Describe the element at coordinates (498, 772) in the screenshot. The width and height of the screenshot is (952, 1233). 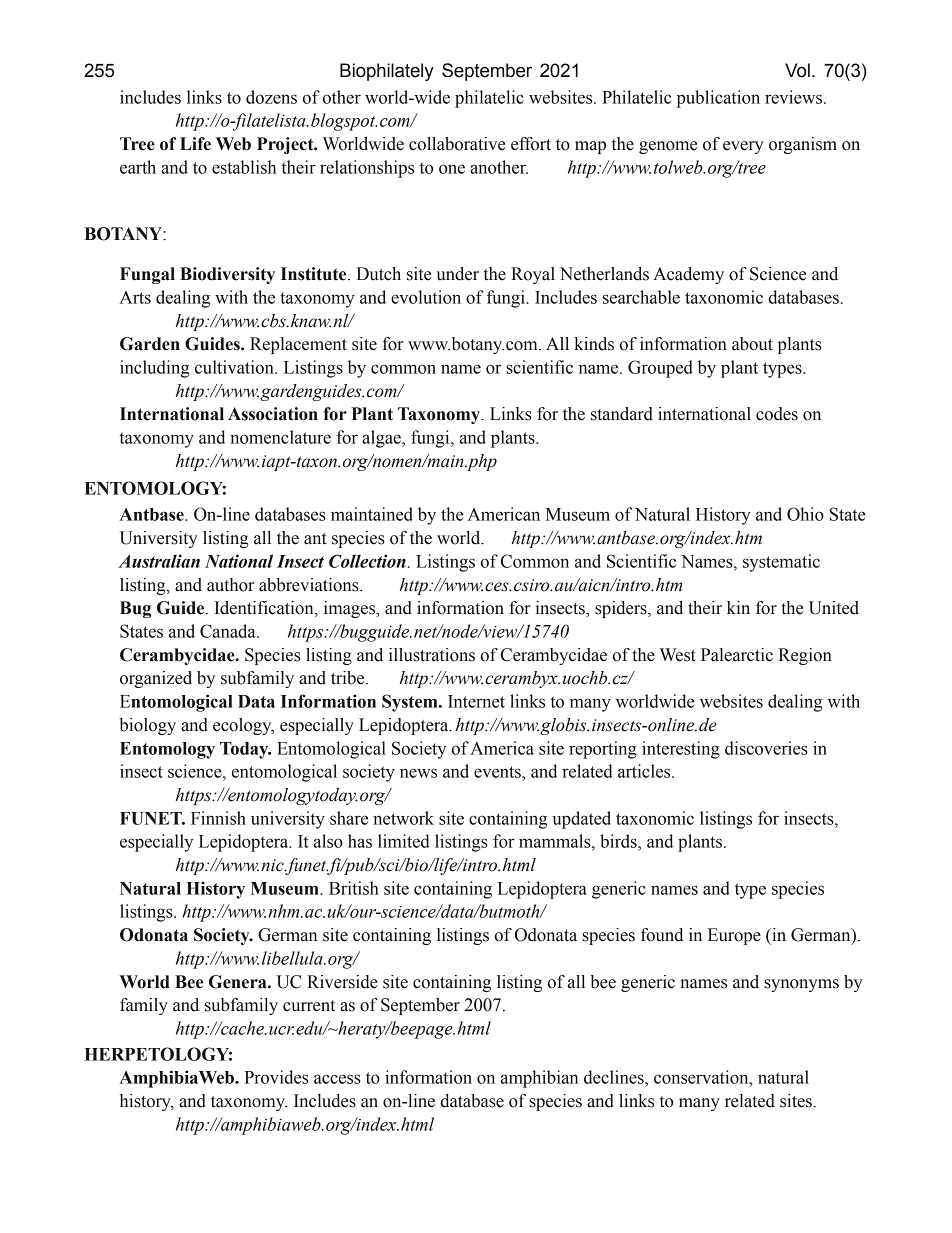
I see `events` at that location.
